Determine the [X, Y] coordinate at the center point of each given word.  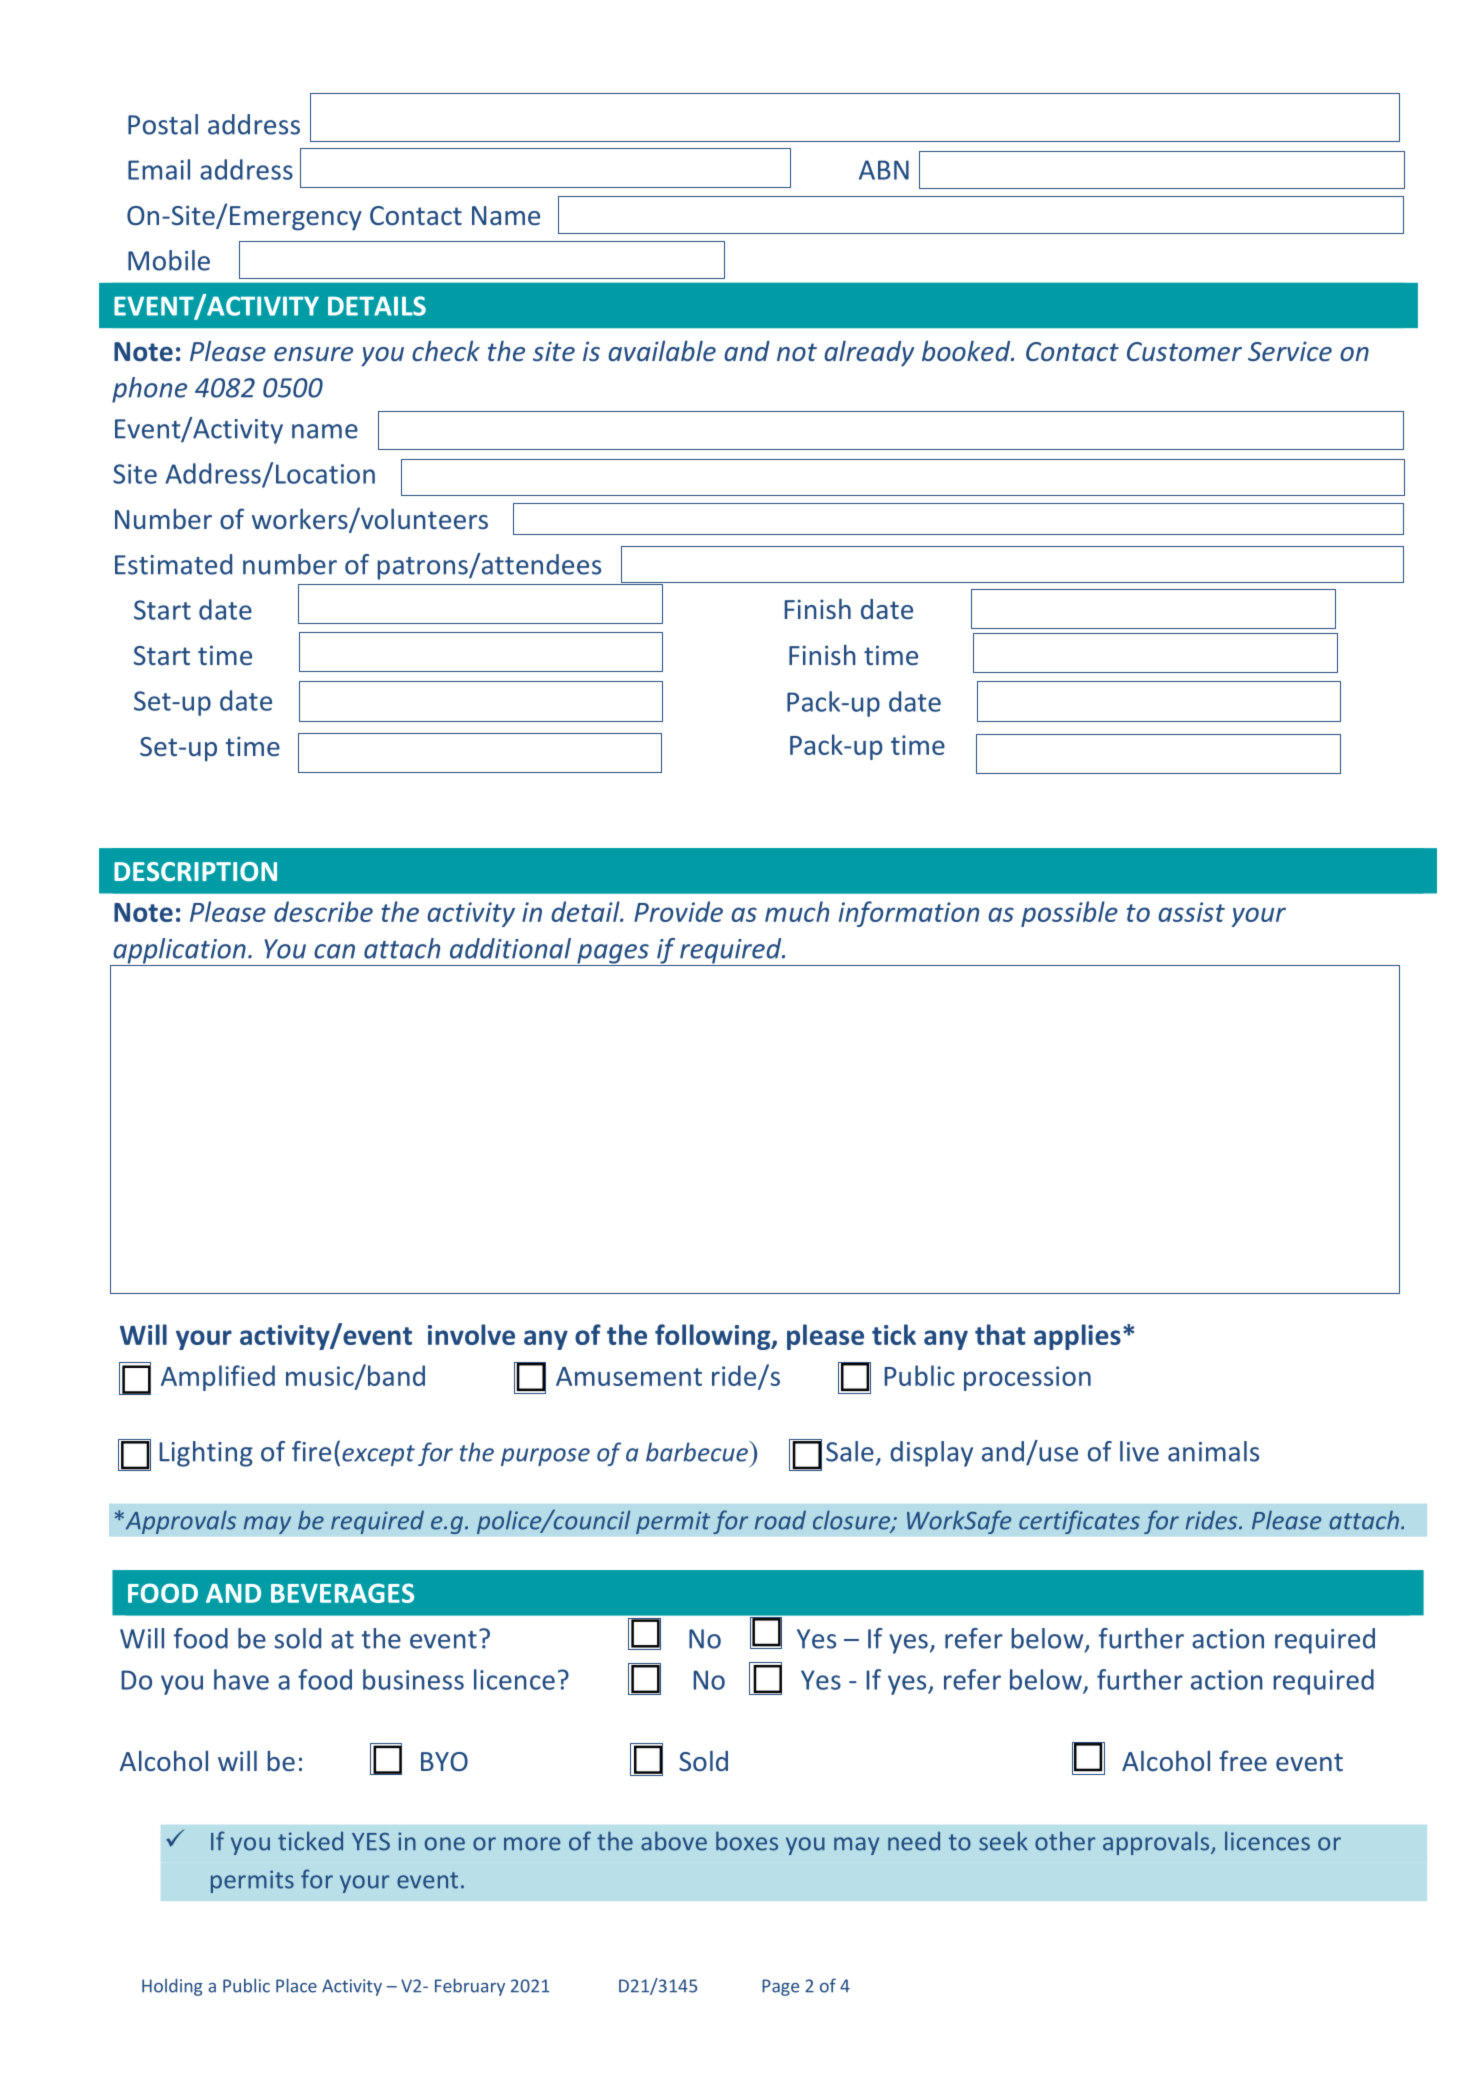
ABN [884, 170]
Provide [678, 911]
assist [1191, 912]
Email [159, 169]
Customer [1184, 351]
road [780, 1520]
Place [296, 1985]
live [1139, 1451]
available [662, 351]
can [334, 951]
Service [1290, 351]
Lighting [206, 1454]
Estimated [173, 564]
